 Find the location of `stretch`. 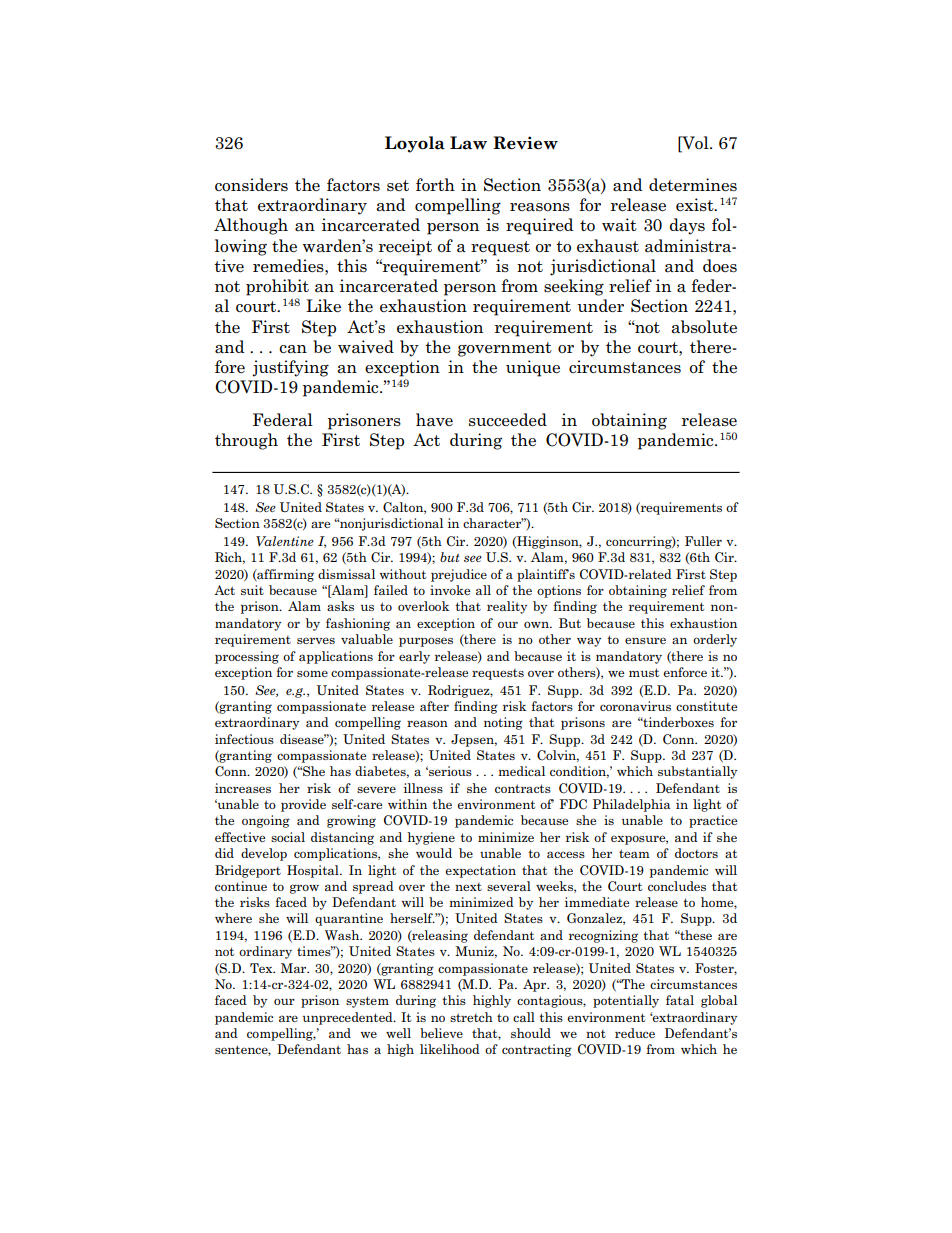

stretch is located at coordinates (471, 1017).
